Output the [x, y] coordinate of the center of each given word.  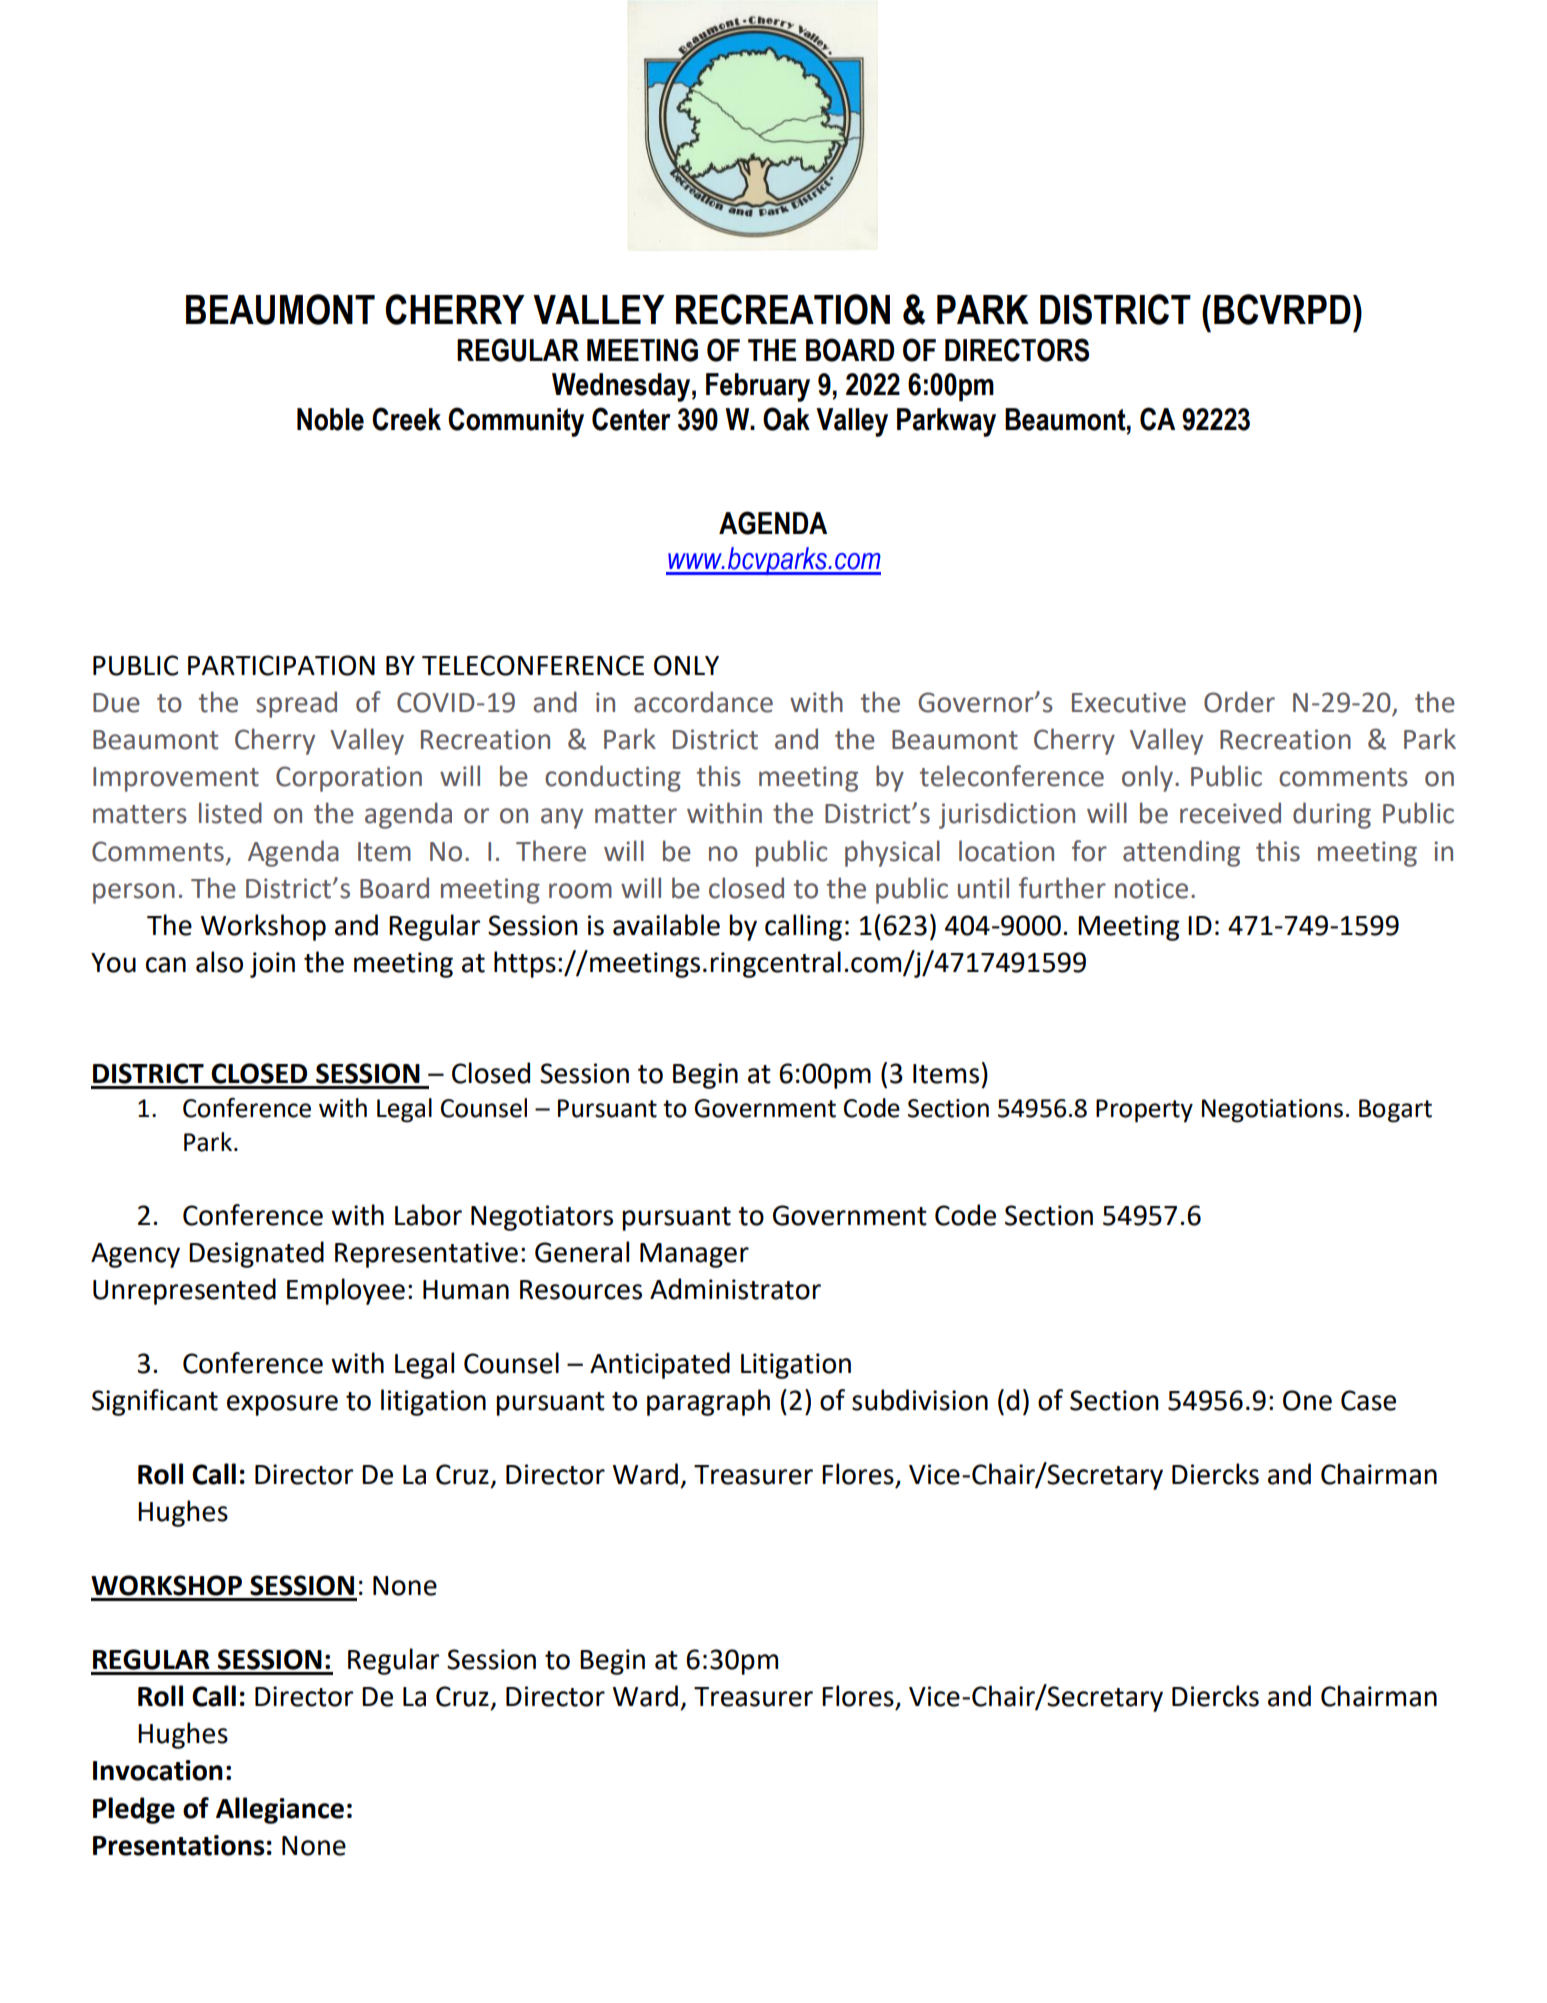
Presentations [179, 1845]
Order [1239, 702]
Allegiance [280, 1810]
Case [1368, 1400]
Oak [786, 419]
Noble [330, 419]
